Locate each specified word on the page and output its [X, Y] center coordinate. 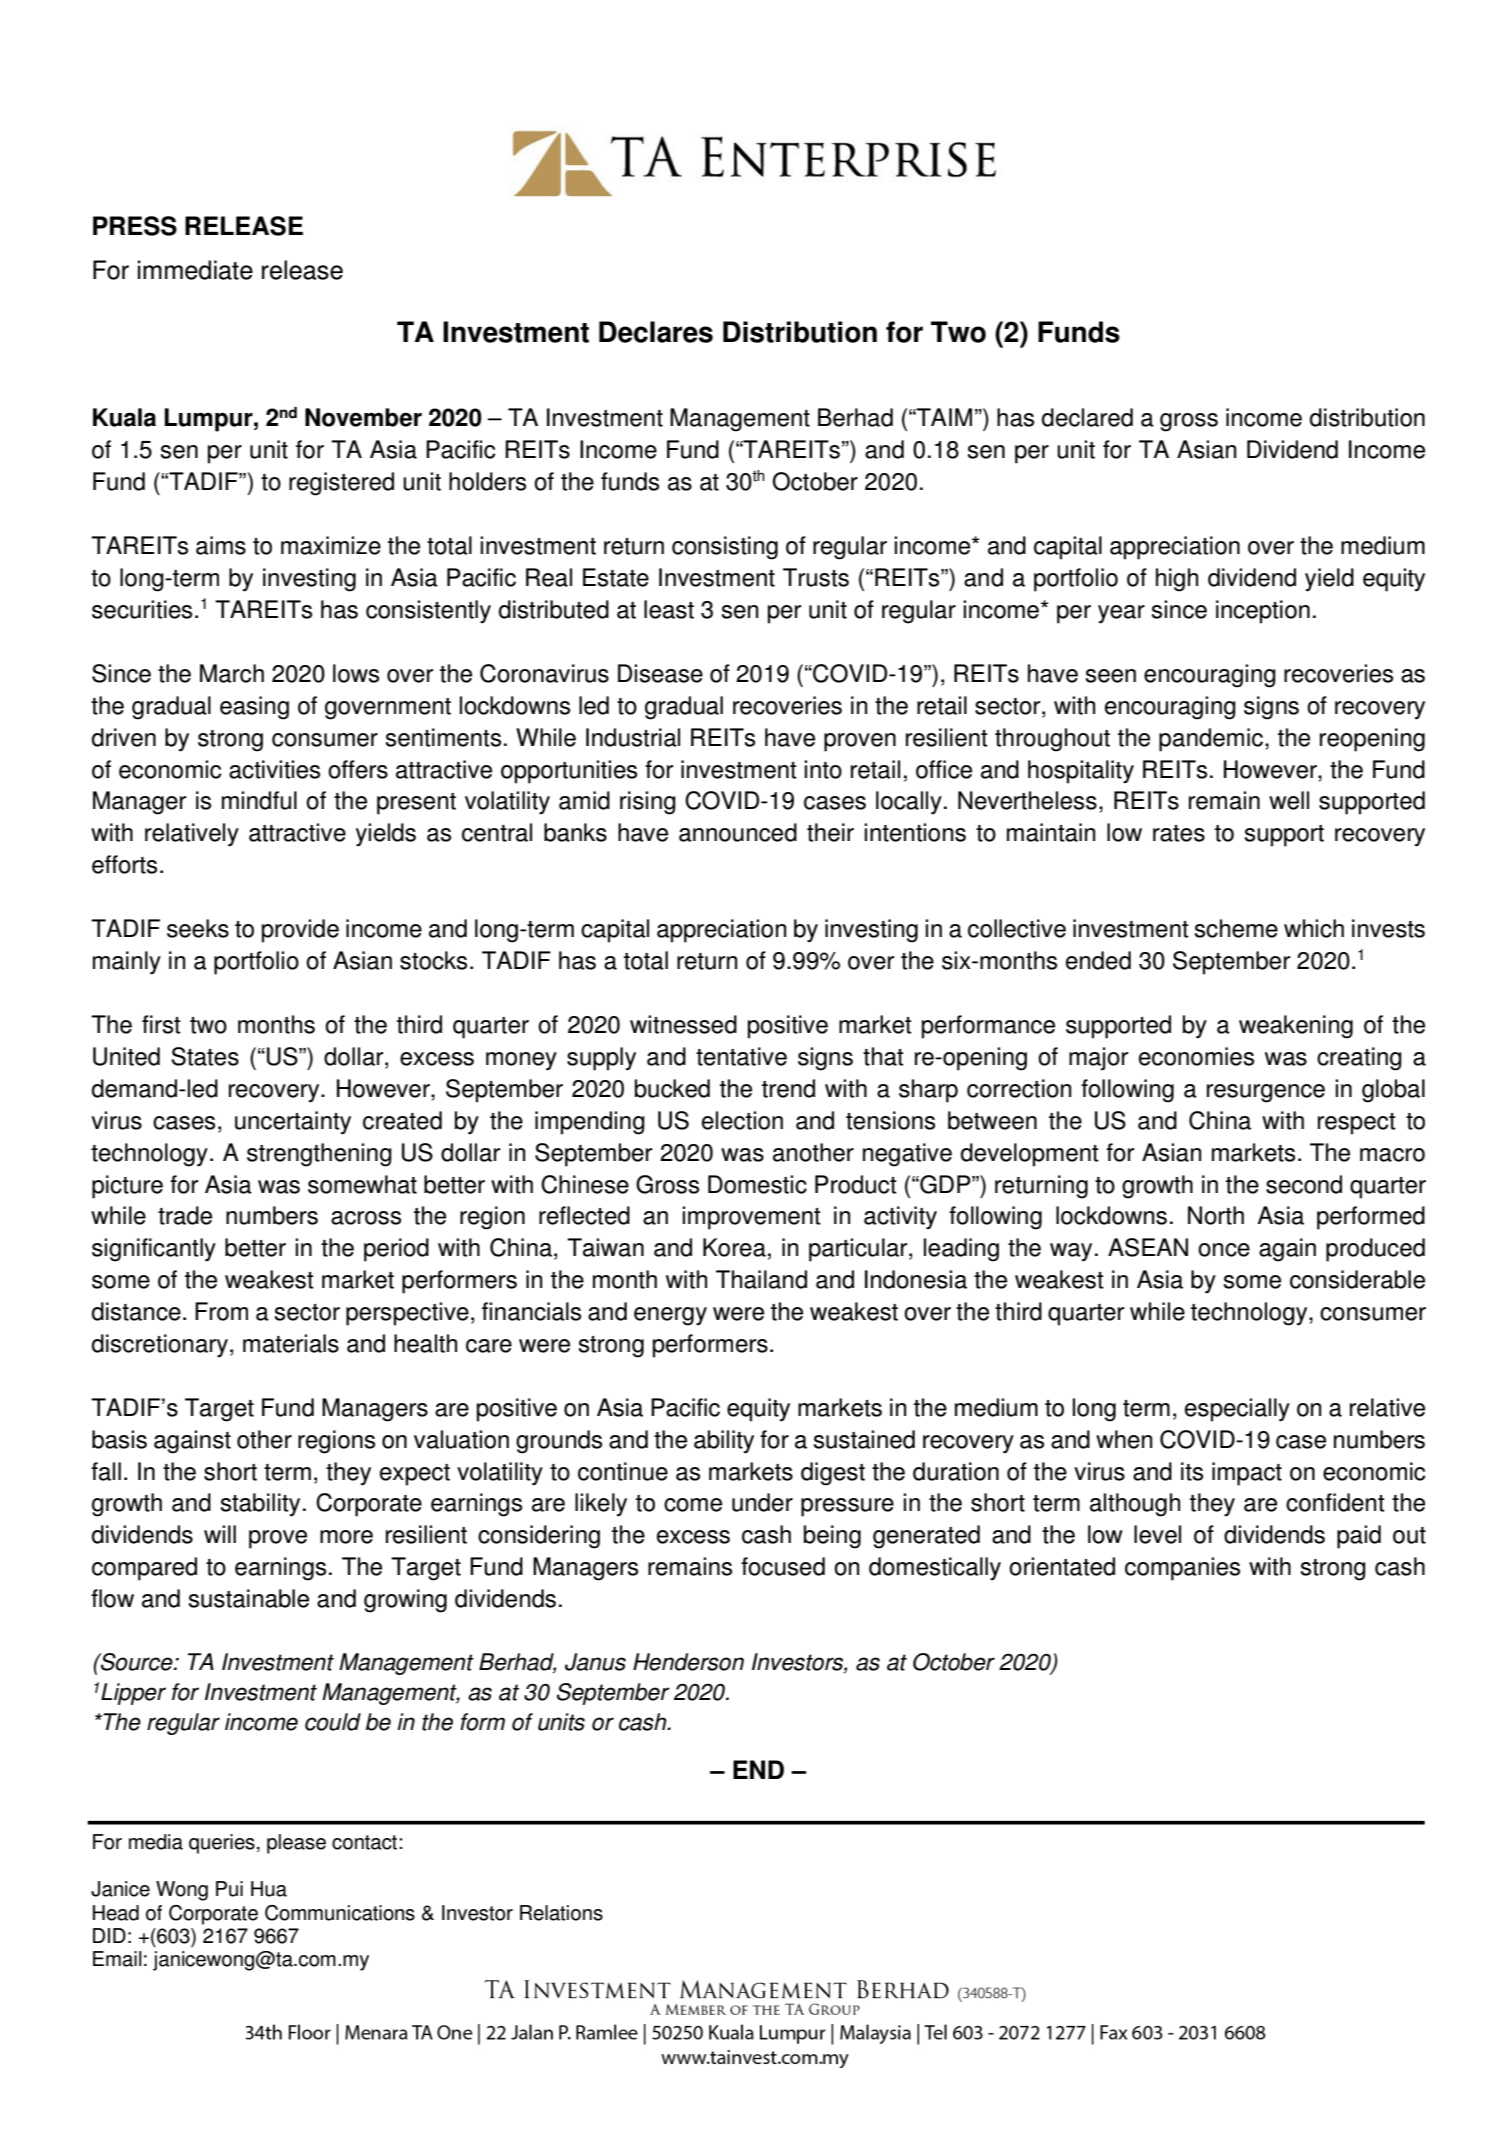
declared [1087, 417]
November [363, 417]
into [823, 769]
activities [274, 769]
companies [1182, 1569]
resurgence [1266, 1093]
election [742, 1120]
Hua [269, 1889]
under [762, 1502]
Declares [656, 332]
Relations [561, 1913]
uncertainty [293, 1123]
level [1157, 1534]
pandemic [1212, 740]
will [220, 1534]
